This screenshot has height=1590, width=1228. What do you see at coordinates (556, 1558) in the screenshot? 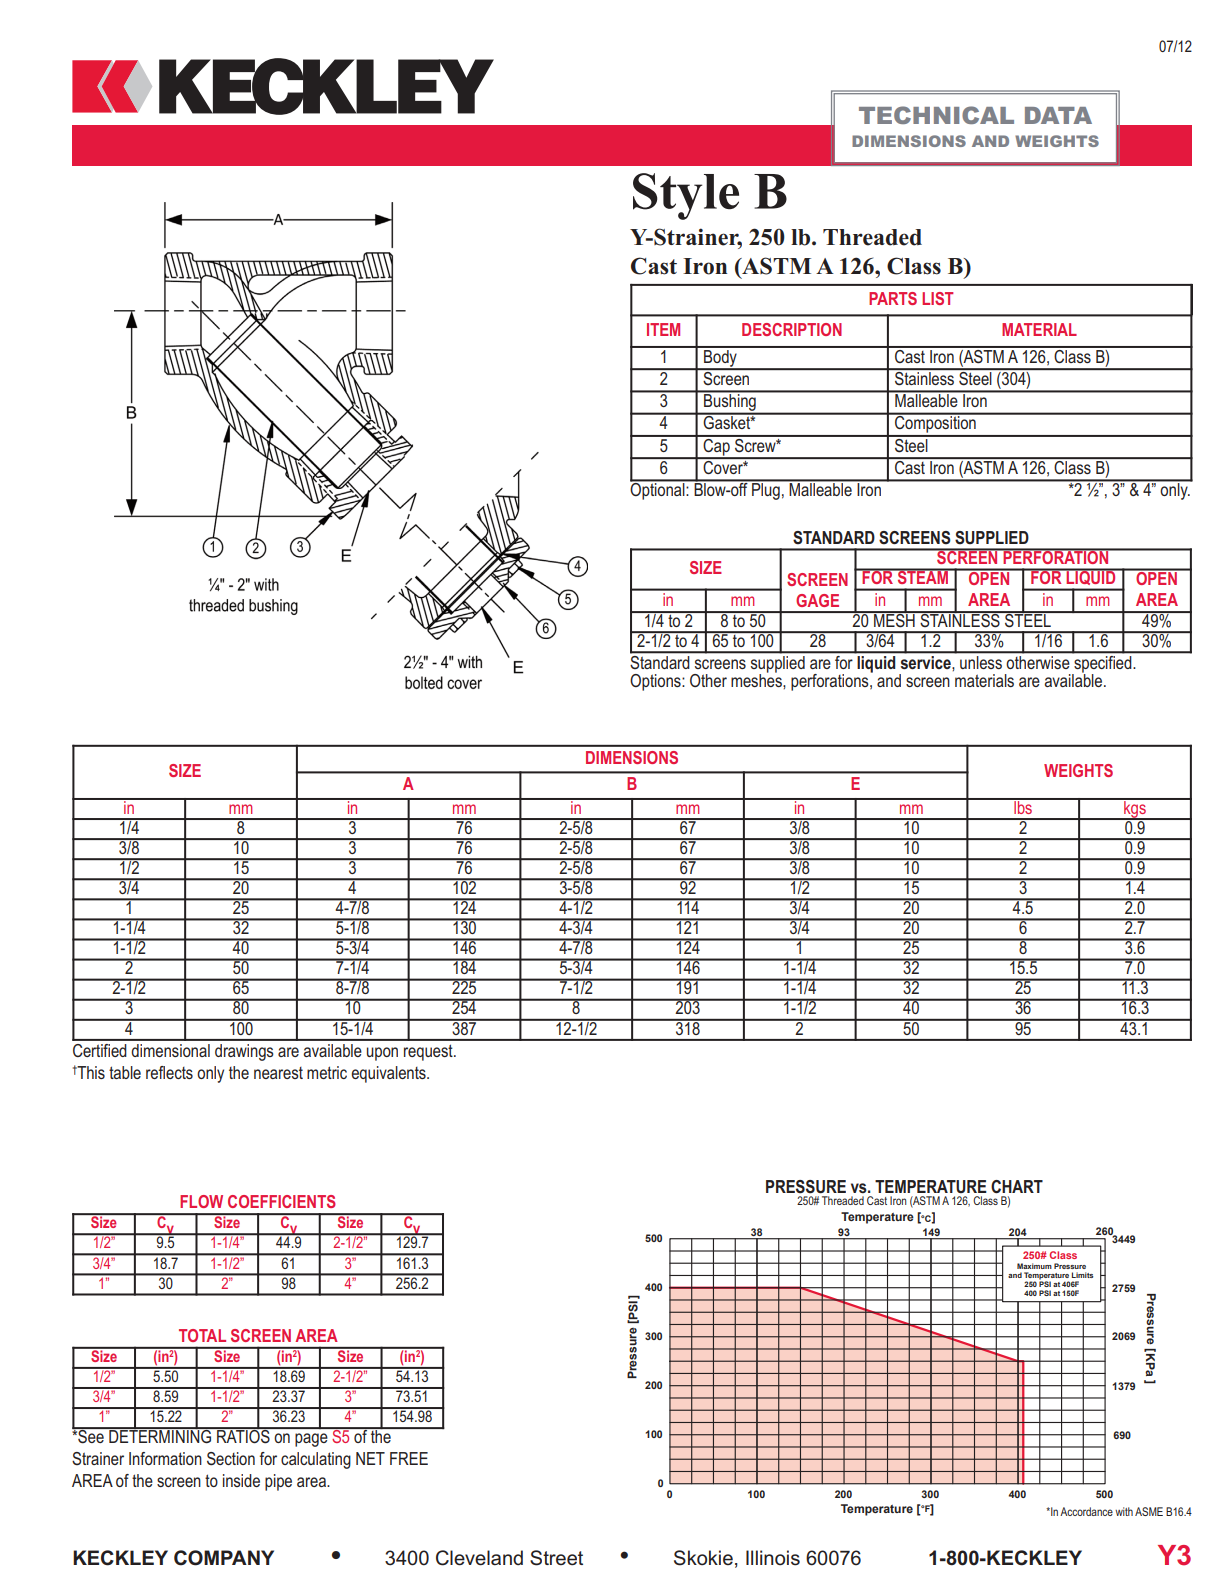
I see `Street` at bounding box center [556, 1558].
